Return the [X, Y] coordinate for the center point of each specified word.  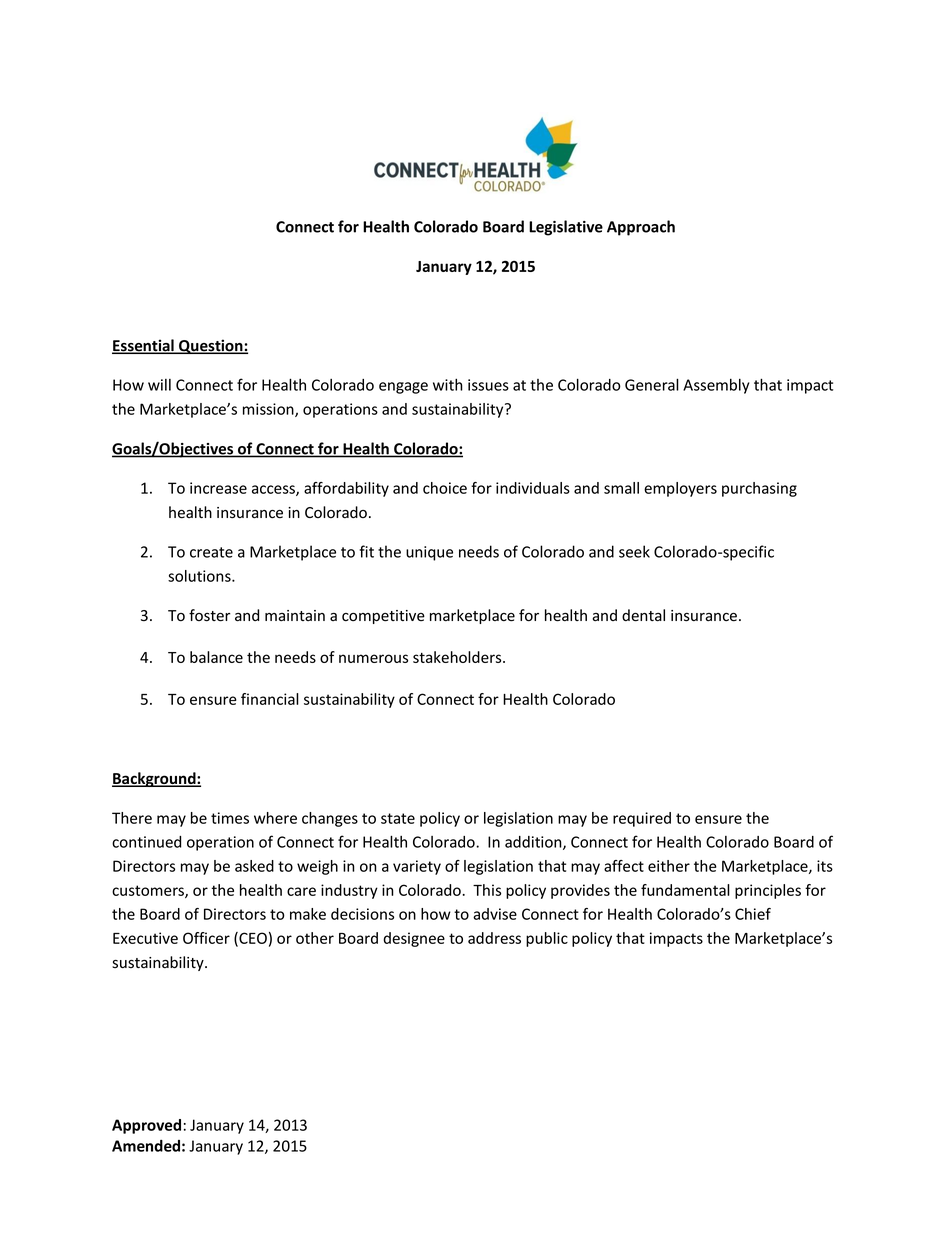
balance [216, 657]
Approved [146, 1126]
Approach [641, 228]
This [487, 890]
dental [643, 615]
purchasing [759, 489]
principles [768, 891]
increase [218, 488]
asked [254, 866]
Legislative [566, 228]
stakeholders [458, 657]
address [494, 938]
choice [445, 488]
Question [211, 346]
